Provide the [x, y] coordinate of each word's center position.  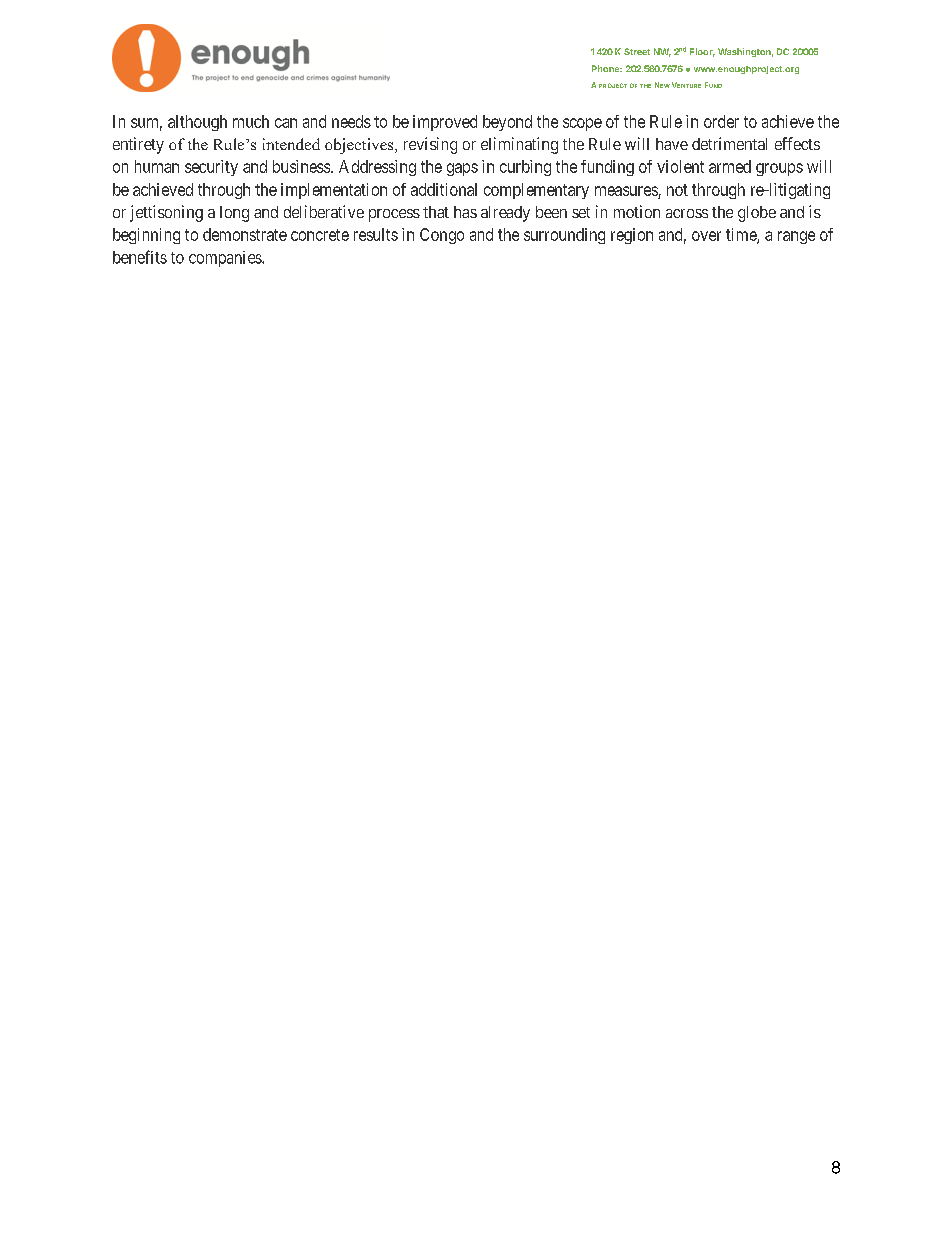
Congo [442, 236]
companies [226, 259]
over [706, 236]
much [251, 121]
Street [637, 51]
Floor [702, 52]
